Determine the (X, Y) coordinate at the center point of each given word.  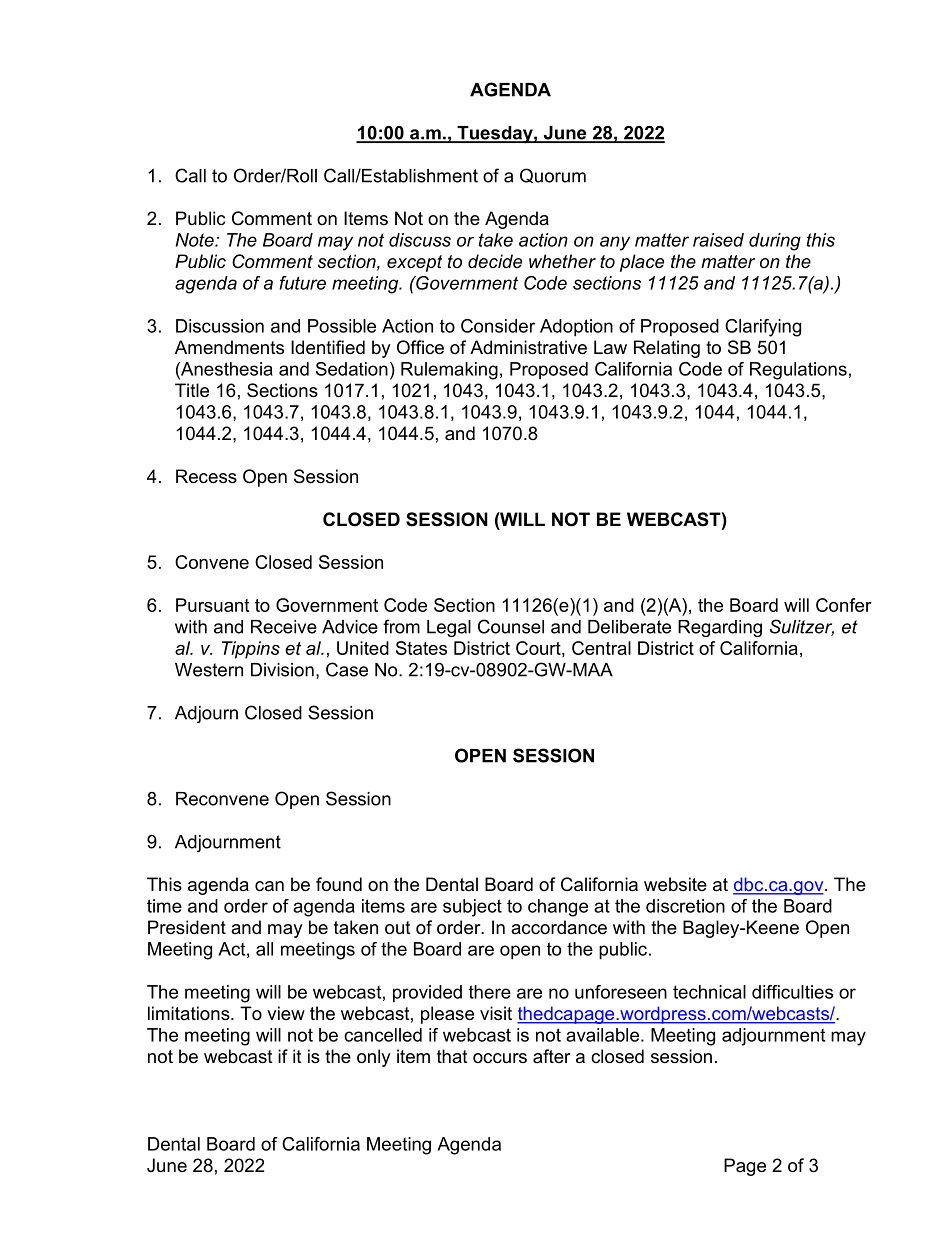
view (286, 1013)
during (775, 242)
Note (196, 240)
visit (496, 1013)
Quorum (553, 175)
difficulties (792, 992)
